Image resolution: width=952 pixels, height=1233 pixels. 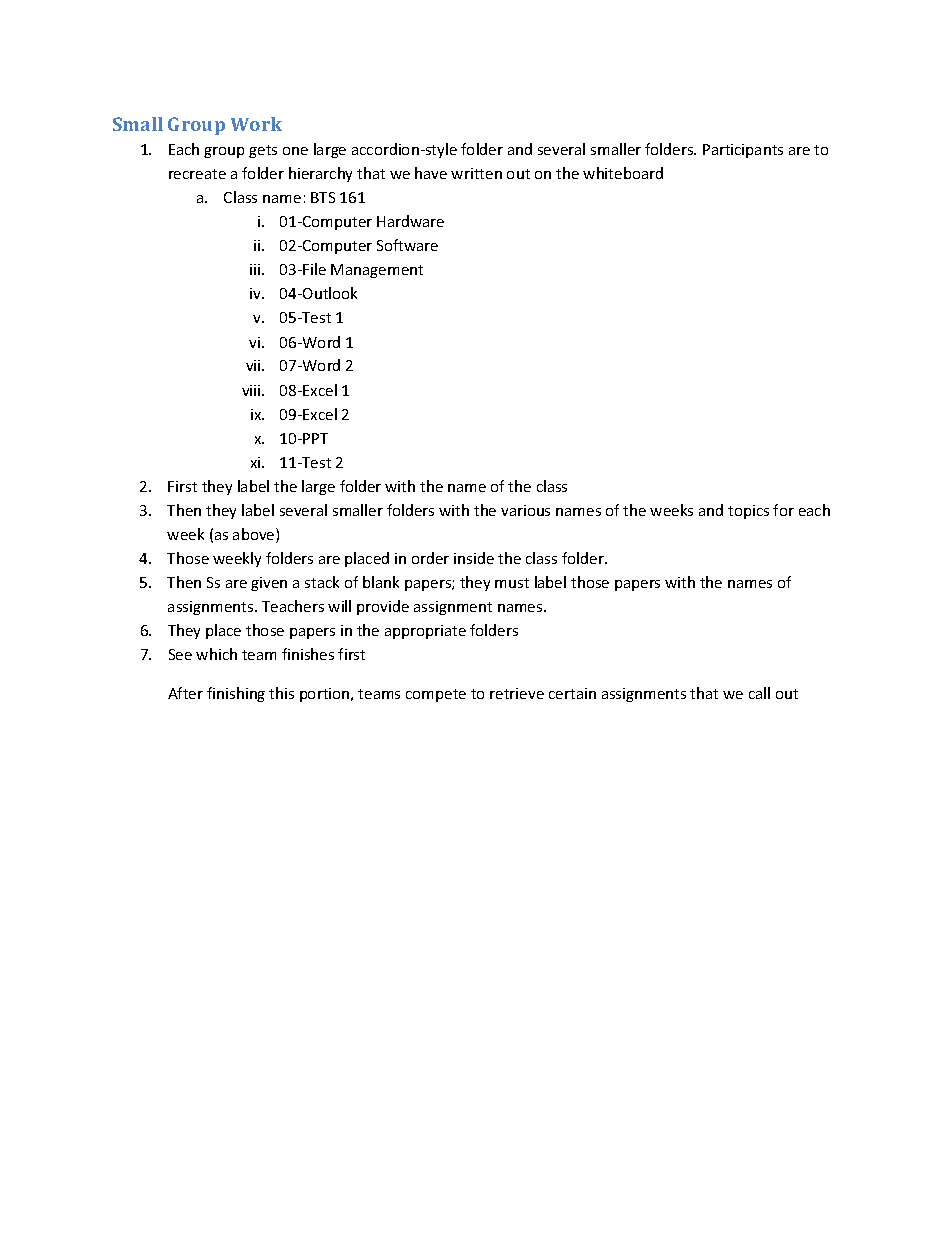 What do you see at coordinates (252, 390) in the image?
I see `viii` at bounding box center [252, 390].
